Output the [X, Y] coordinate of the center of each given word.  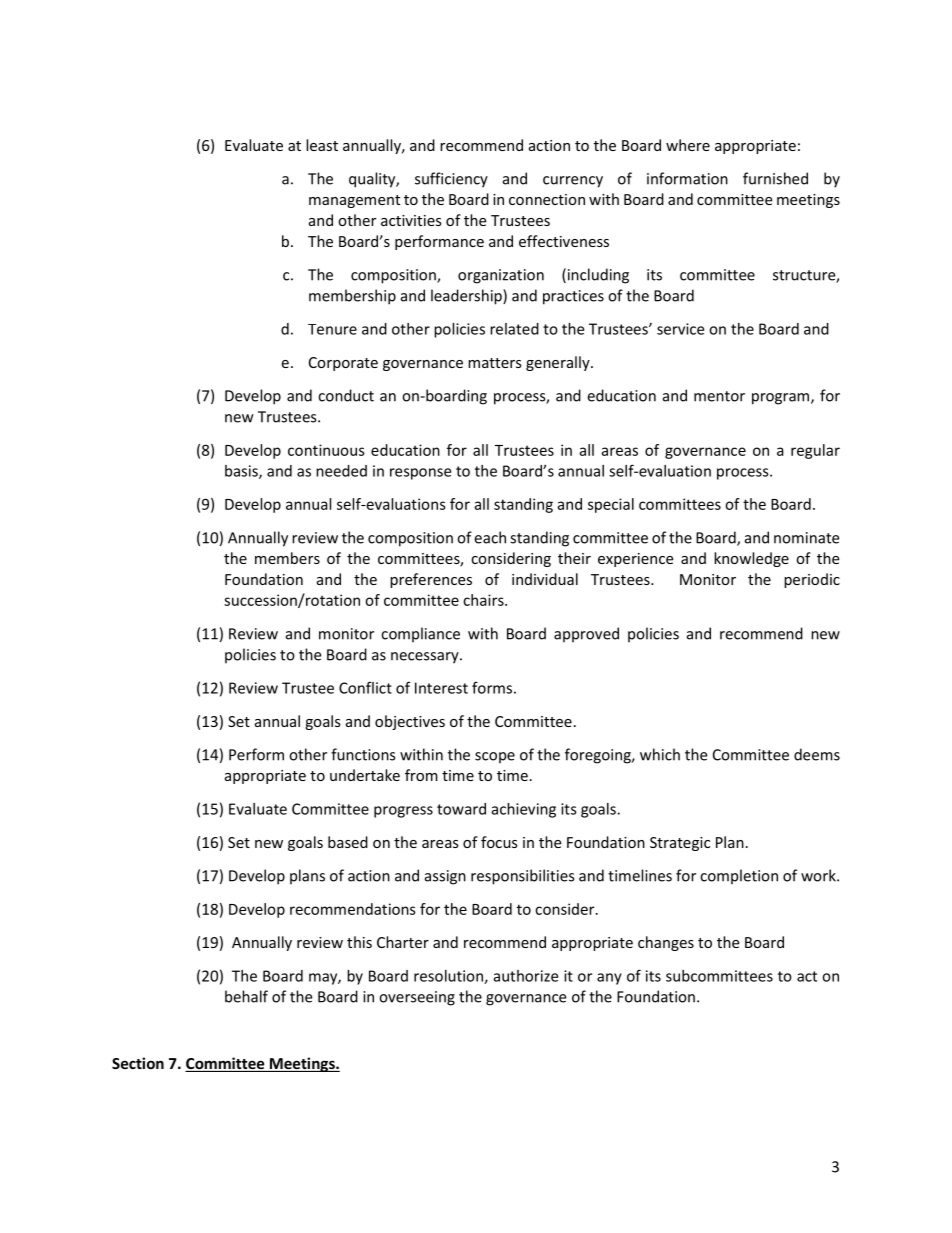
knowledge [751, 559]
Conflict [365, 687]
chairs [484, 600]
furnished [775, 178]
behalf [246, 996]
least [322, 145]
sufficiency [451, 180]
